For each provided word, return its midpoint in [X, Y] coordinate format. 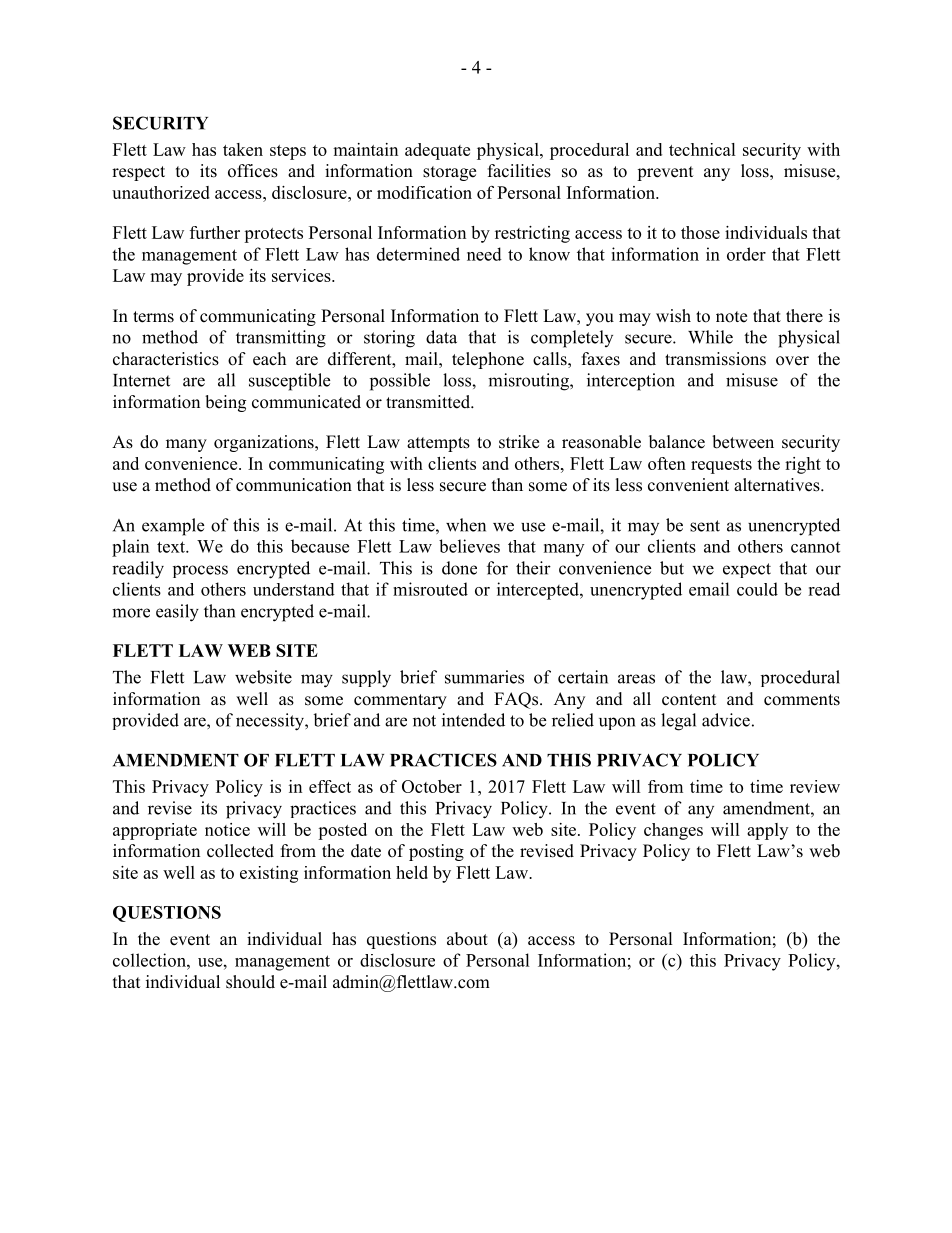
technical [702, 149]
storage [449, 173]
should [250, 982]
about [467, 939]
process [200, 571]
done [459, 568]
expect [747, 570]
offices [253, 171]
